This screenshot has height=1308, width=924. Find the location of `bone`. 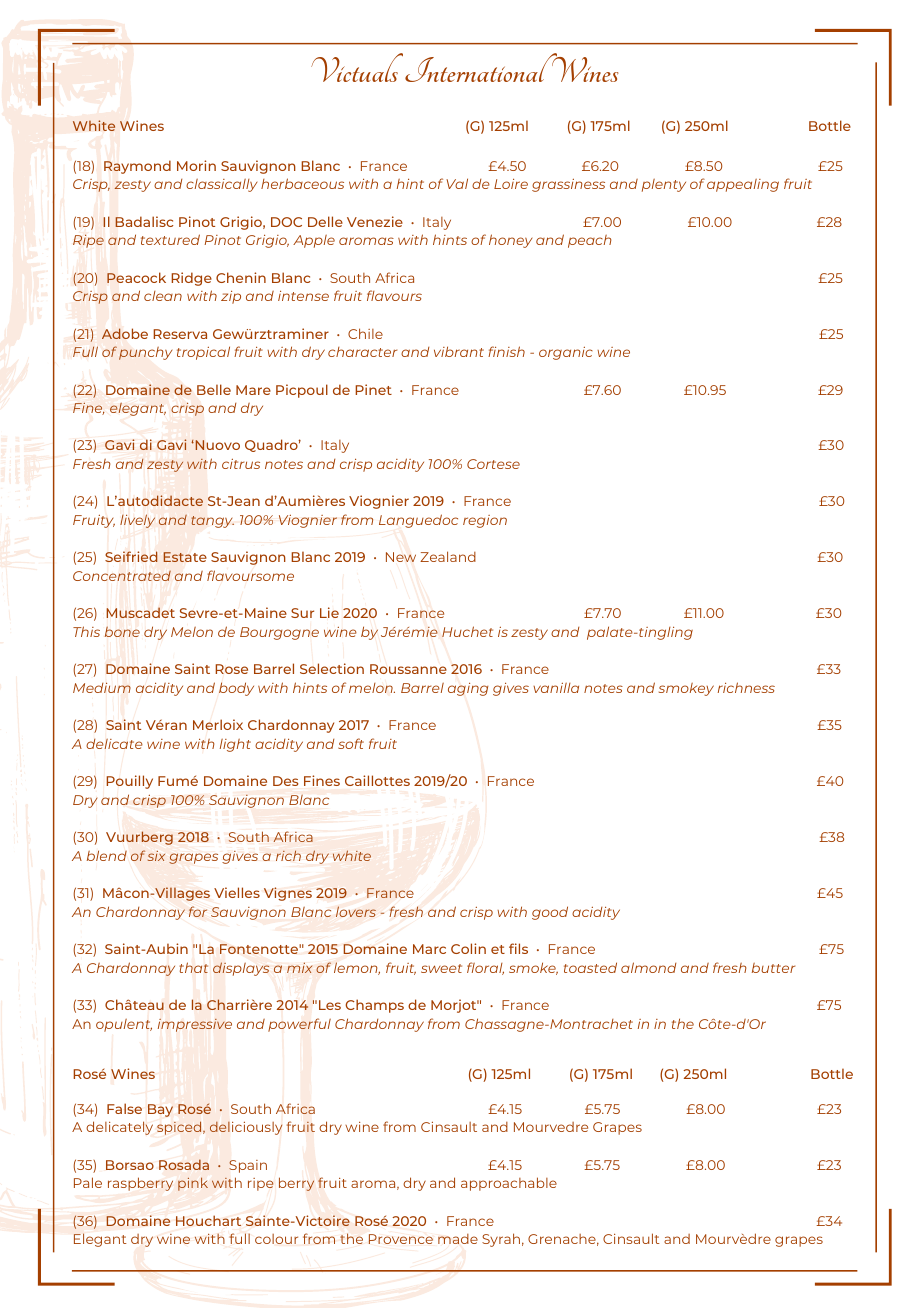

bone is located at coordinates (122, 631).
